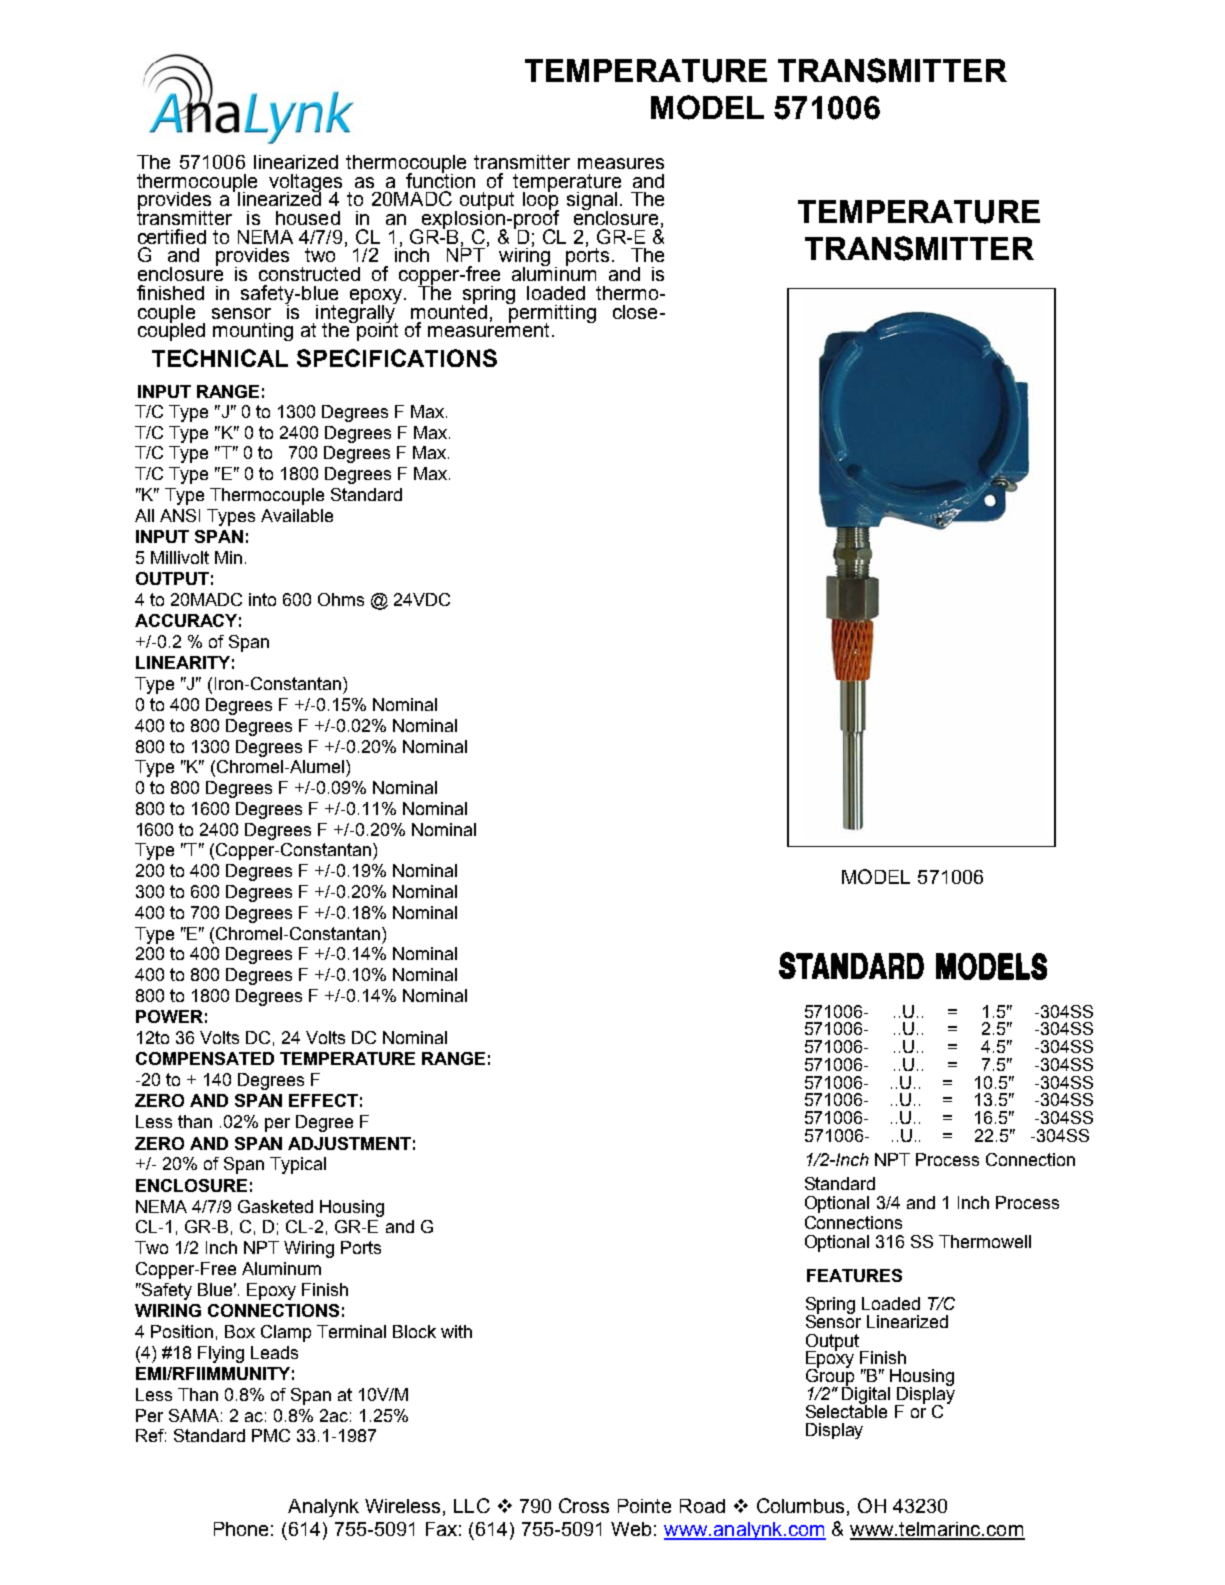 The height and width of the screenshot is (1585, 1225). What do you see at coordinates (552, 313) in the screenshot?
I see `permitting` at bounding box center [552, 313].
